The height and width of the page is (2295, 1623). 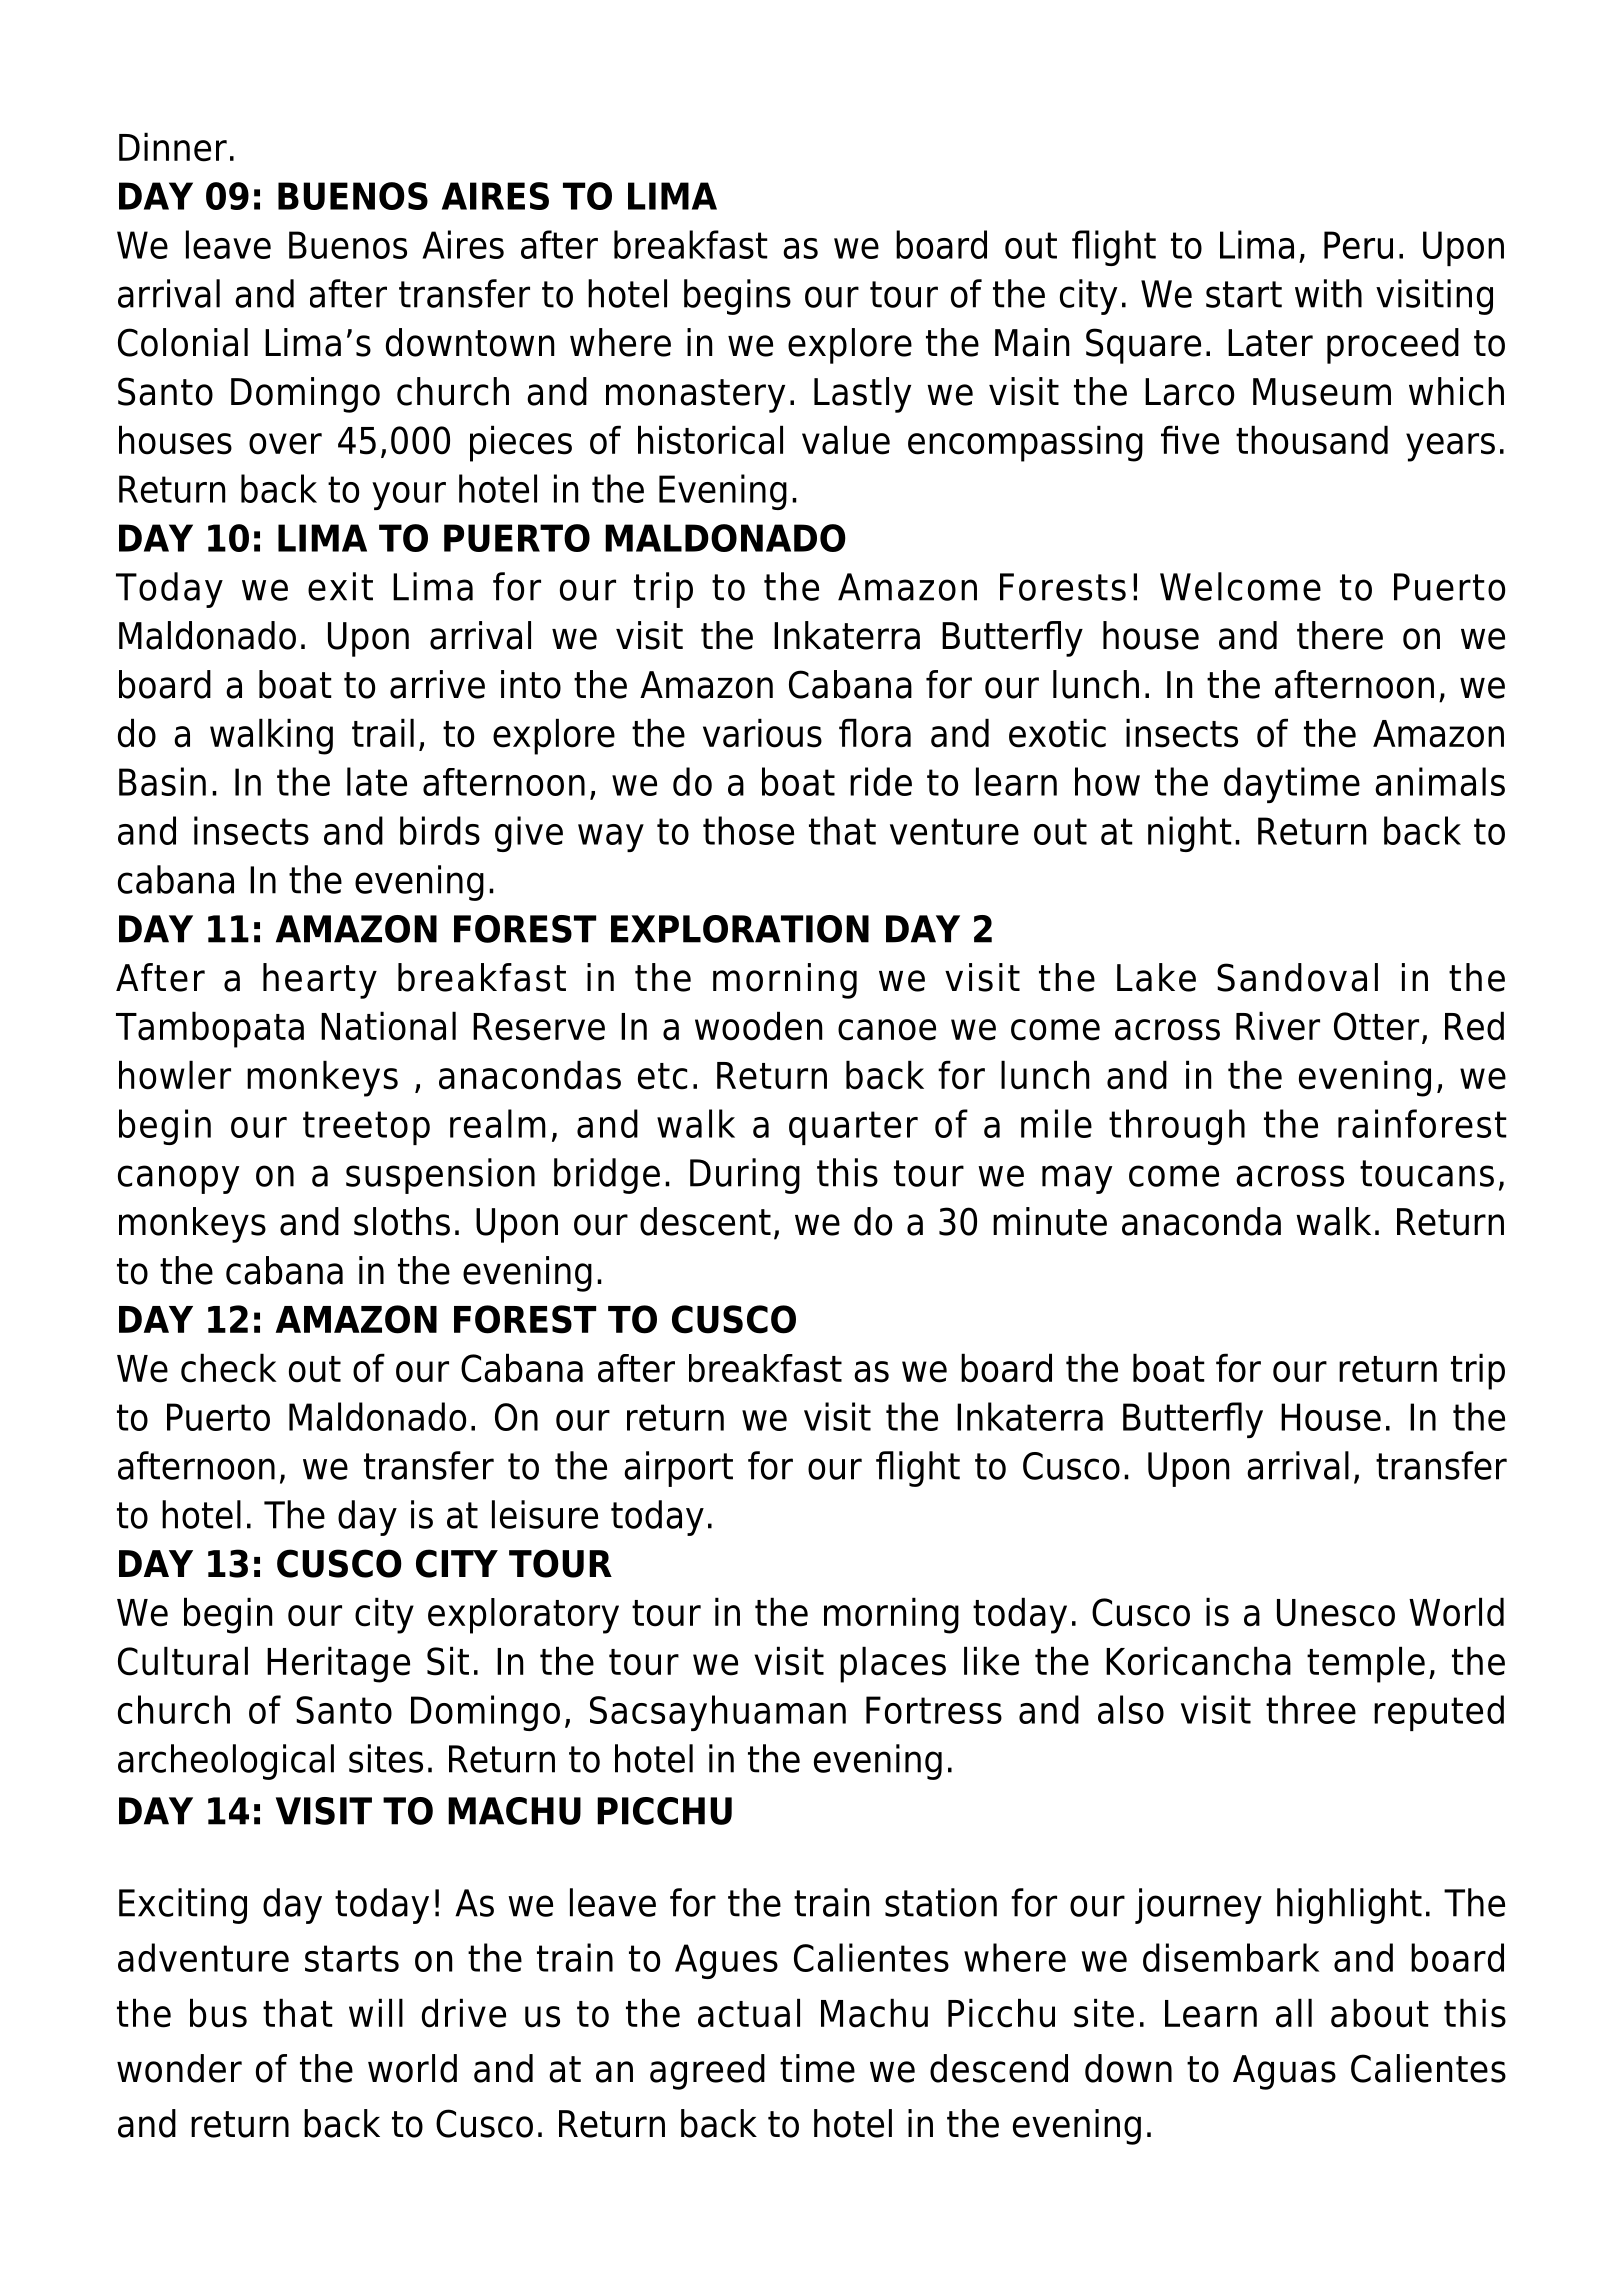 I want to click on trail, so click(x=383, y=733).
